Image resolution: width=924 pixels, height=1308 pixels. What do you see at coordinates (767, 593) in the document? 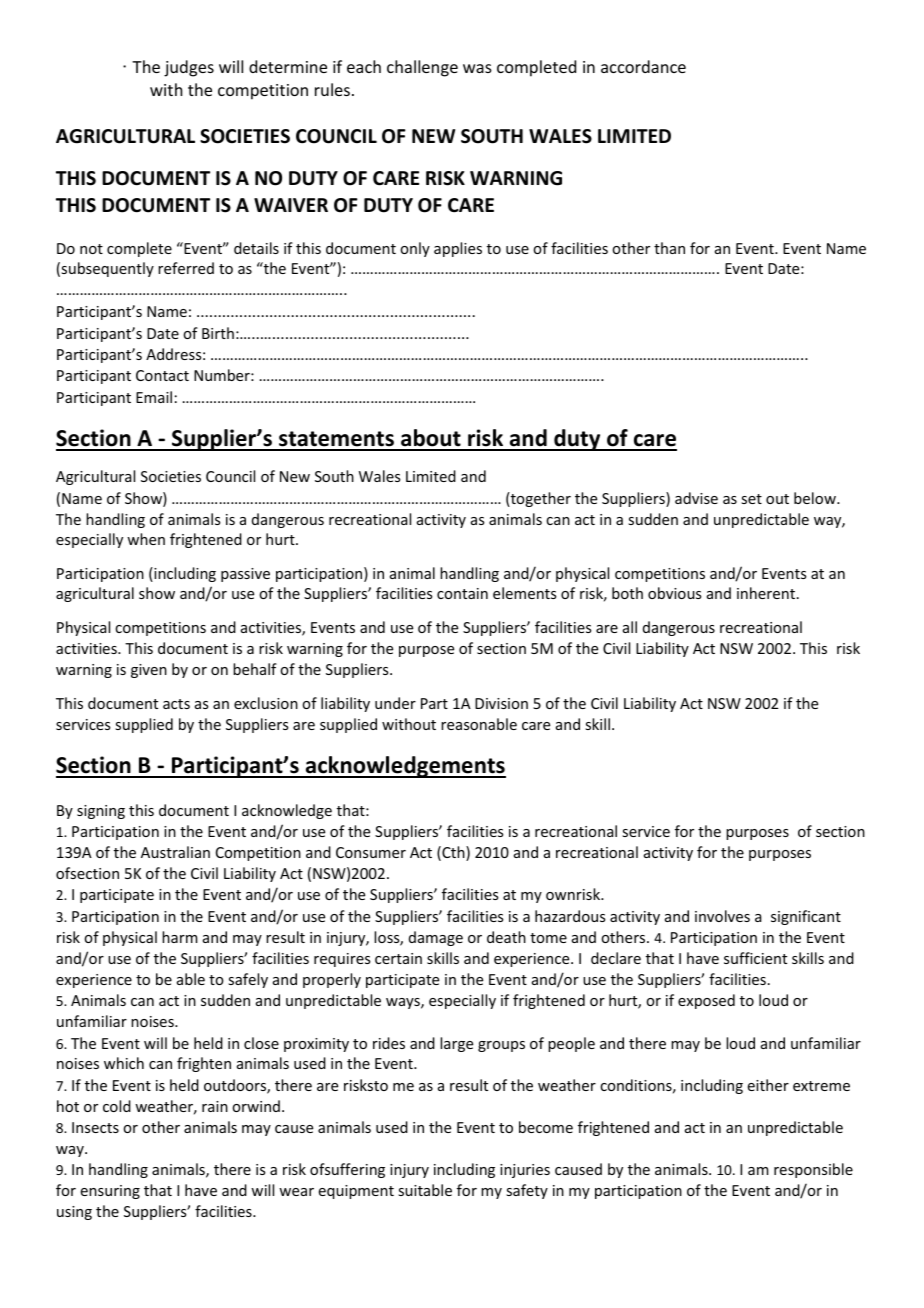
I see `inherent` at bounding box center [767, 593].
